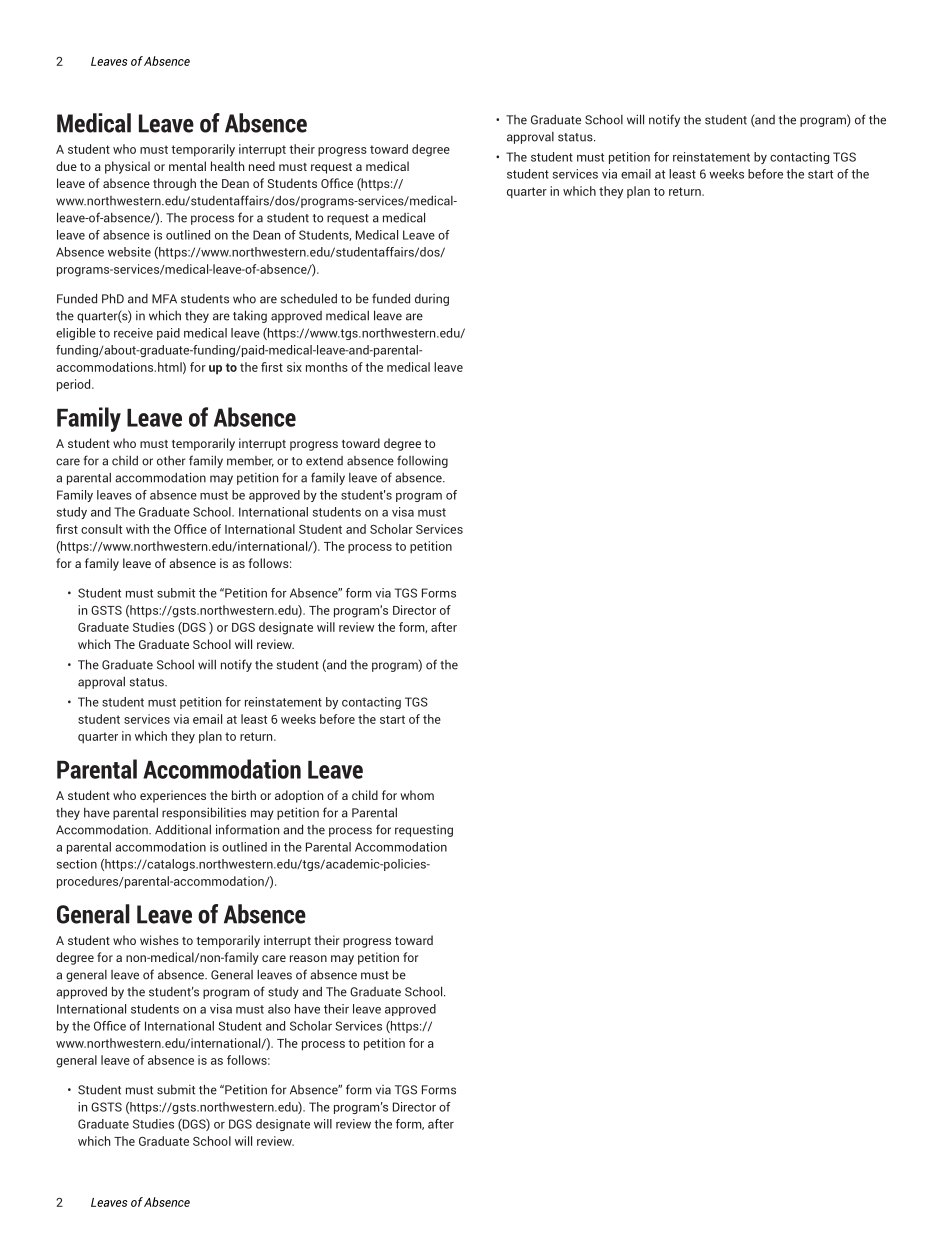 This page has height=1233, width=952. What do you see at coordinates (101, 529) in the page?
I see `consult` at bounding box center [101, 529].
